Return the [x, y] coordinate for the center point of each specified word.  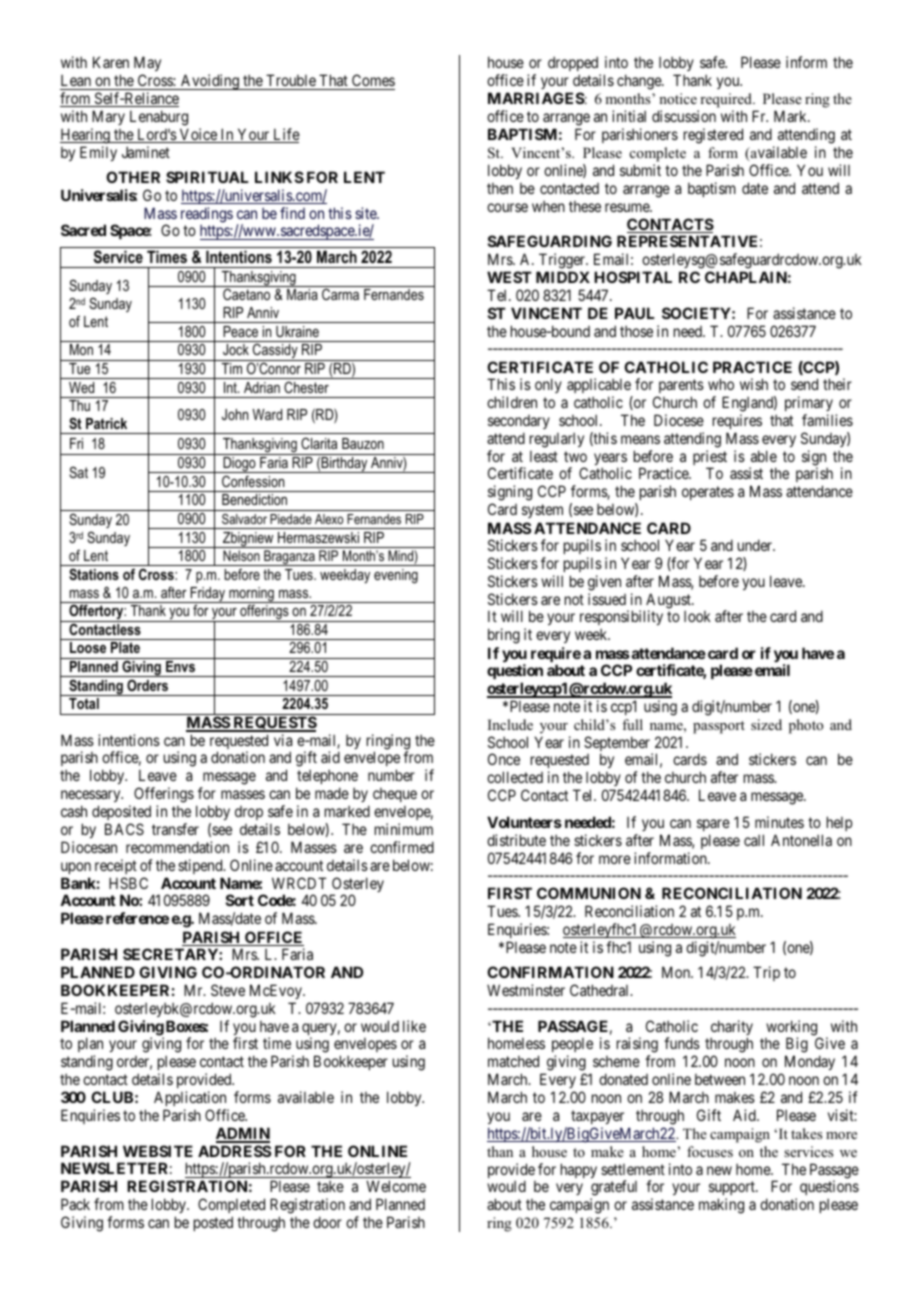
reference [137, 918]
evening [396, 576]
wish [754, 384]
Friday [208, 595]
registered [713, 136]
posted [213, 1223]
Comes [372, 82]
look [697, 616]
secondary [519, 422]
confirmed [402, 847]
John [235, 414]
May [147, 65]
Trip [766, 973]
